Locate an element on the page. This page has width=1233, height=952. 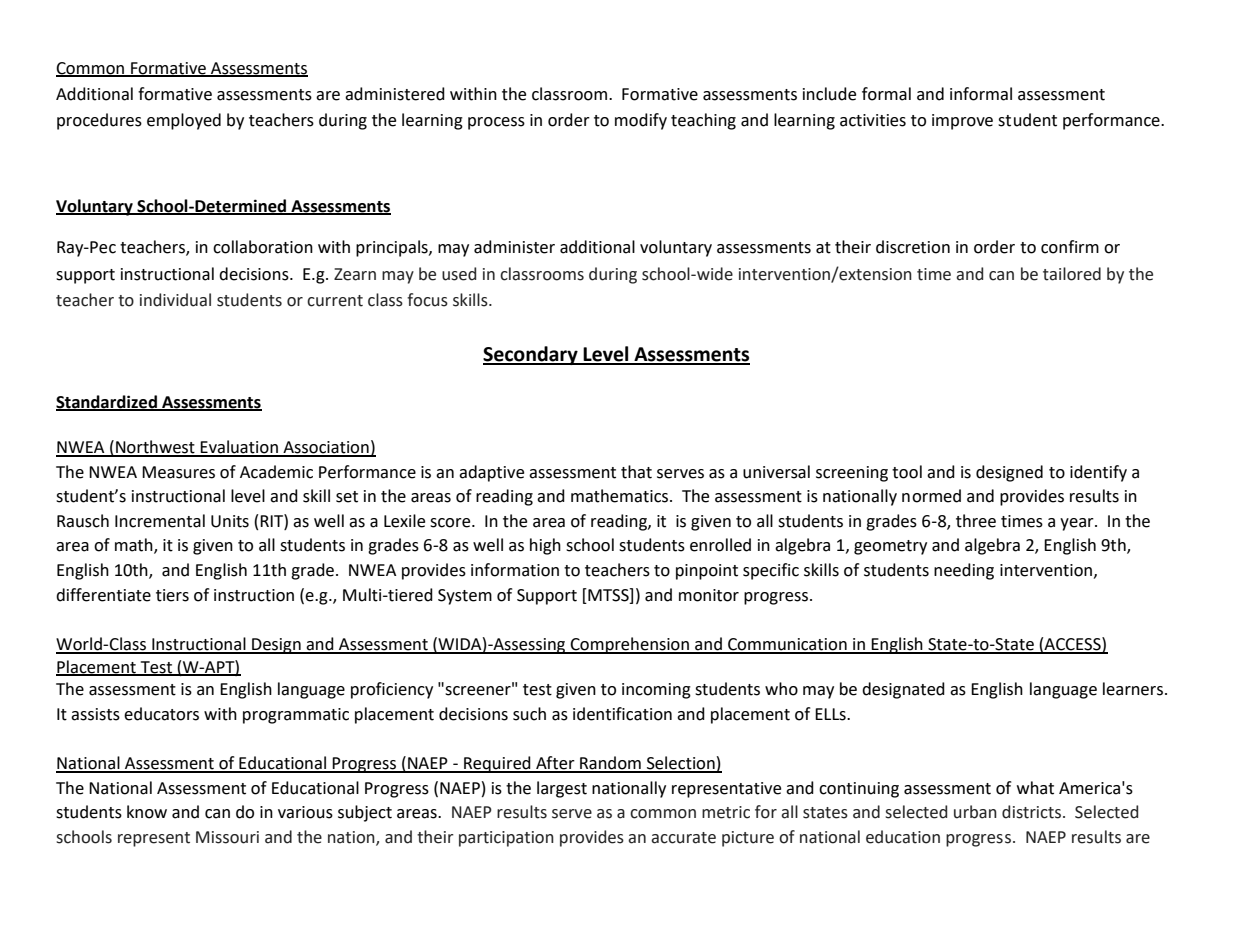
Measures is located at coordinates (178, 472).
